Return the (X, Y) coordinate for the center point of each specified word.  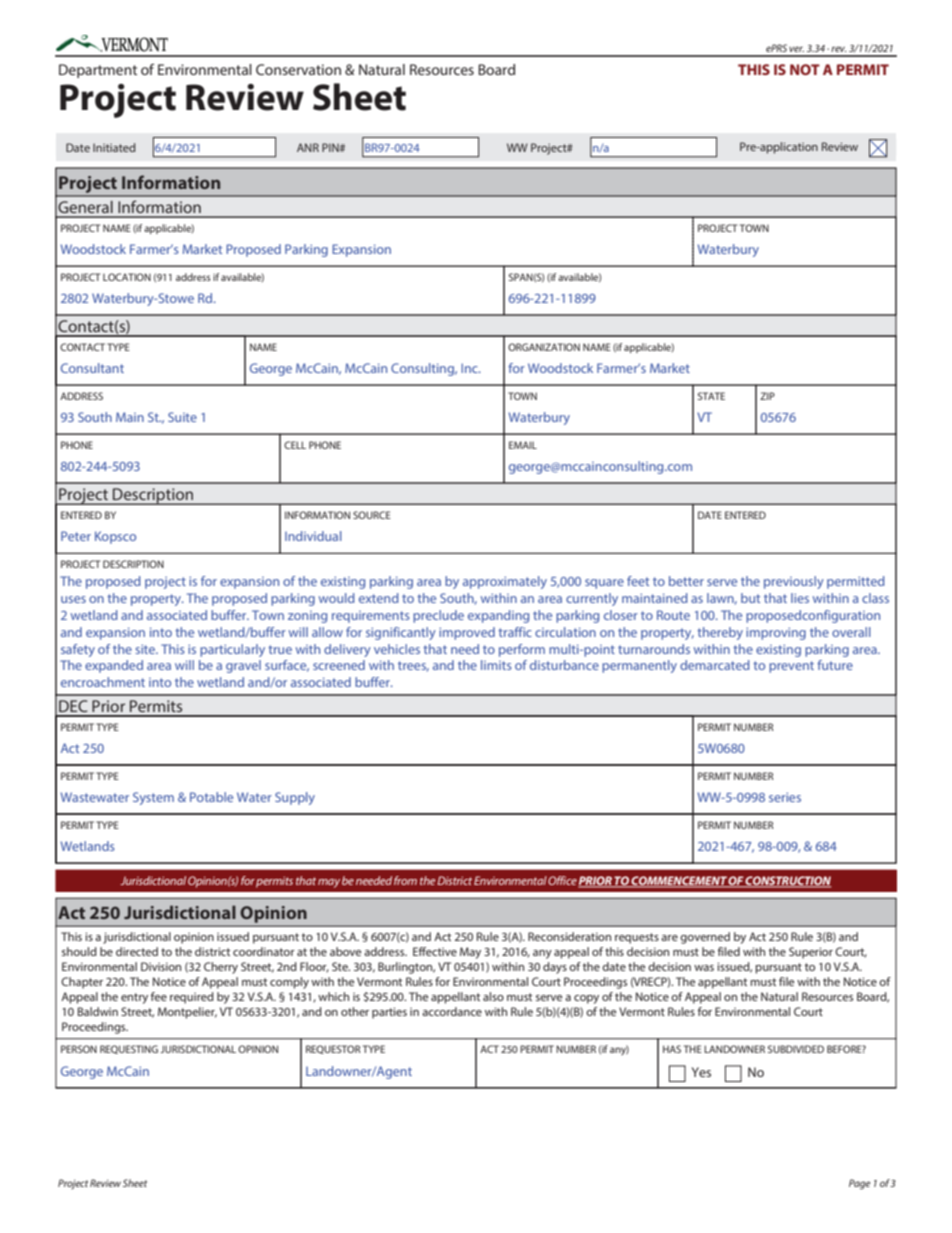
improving (776, 633)
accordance (452, 1011)
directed (137, 951)
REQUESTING (129, 1049)
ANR (308, 147)
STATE (711, 396)
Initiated (114, 147)
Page (859, 1184)
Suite (182, 417)
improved (467, 633)
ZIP (767, 396)
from (405, 880)
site (146, 649)
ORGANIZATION (544, 347)
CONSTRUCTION (787, 882)
